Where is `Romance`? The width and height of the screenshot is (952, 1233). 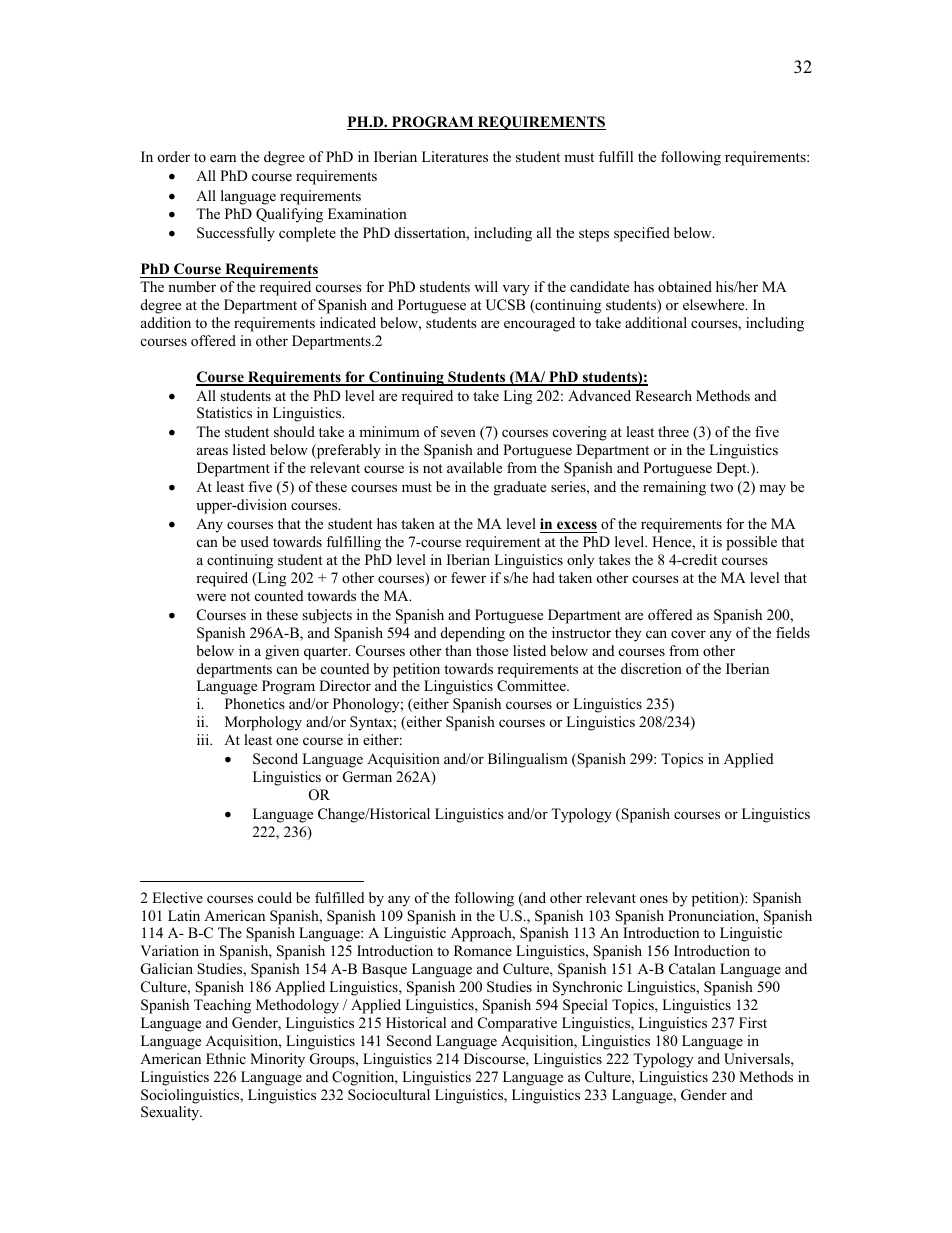
Romance is located at coordinates (483, 950).
